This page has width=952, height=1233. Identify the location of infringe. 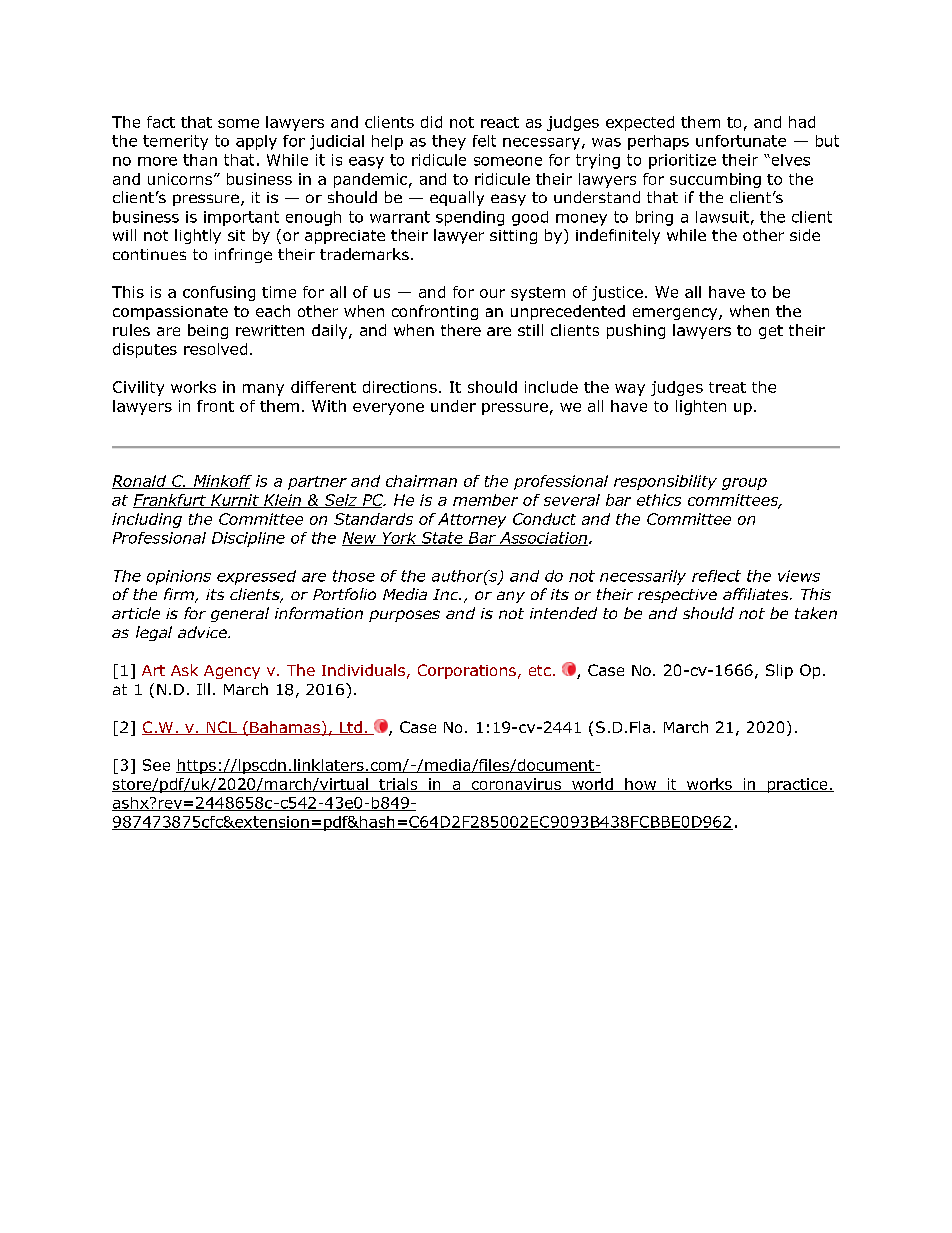
(243, 255).
